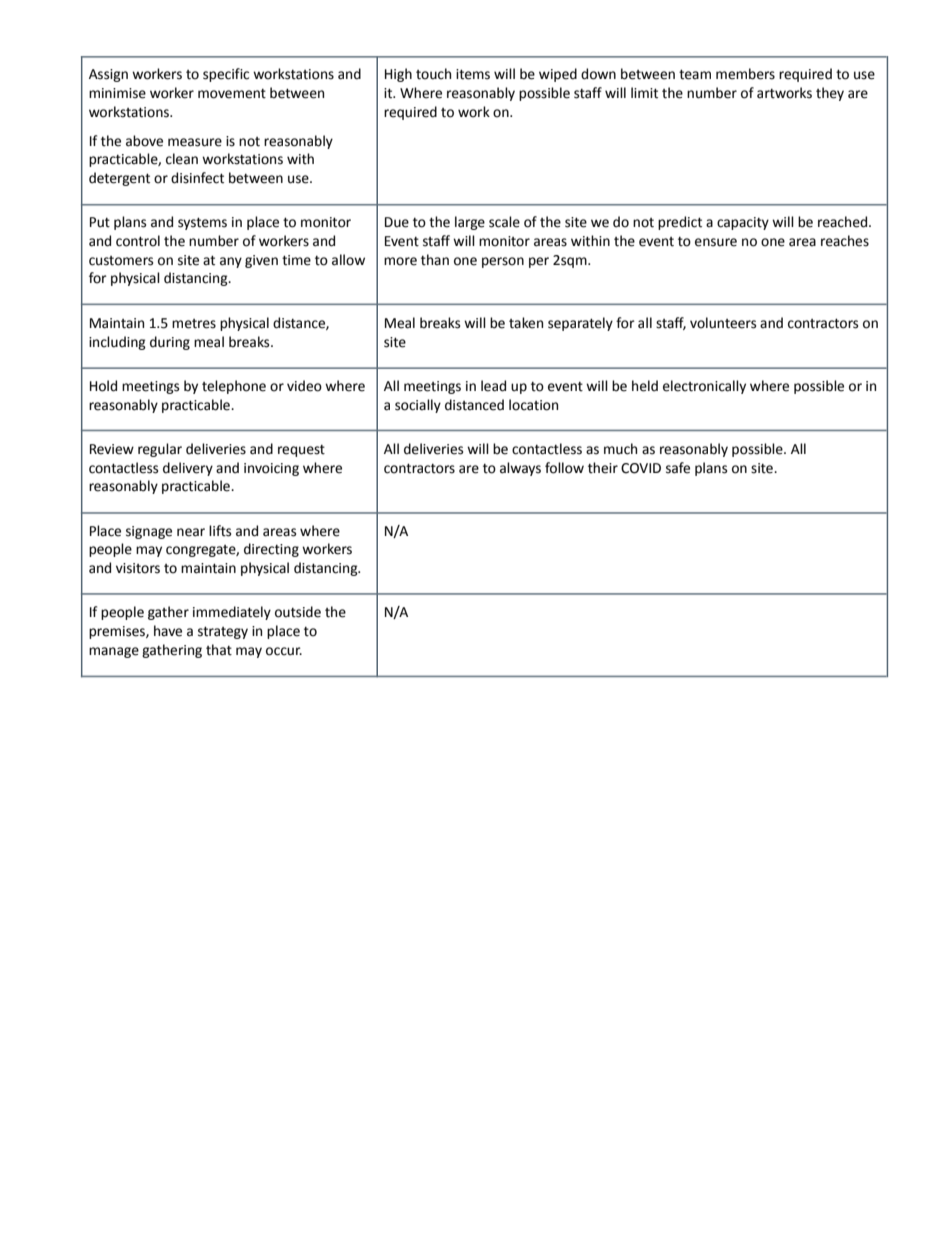  What do you see at coordinates (232, 94) in the image?
I see `movement` at bounding box center [232, 94].
